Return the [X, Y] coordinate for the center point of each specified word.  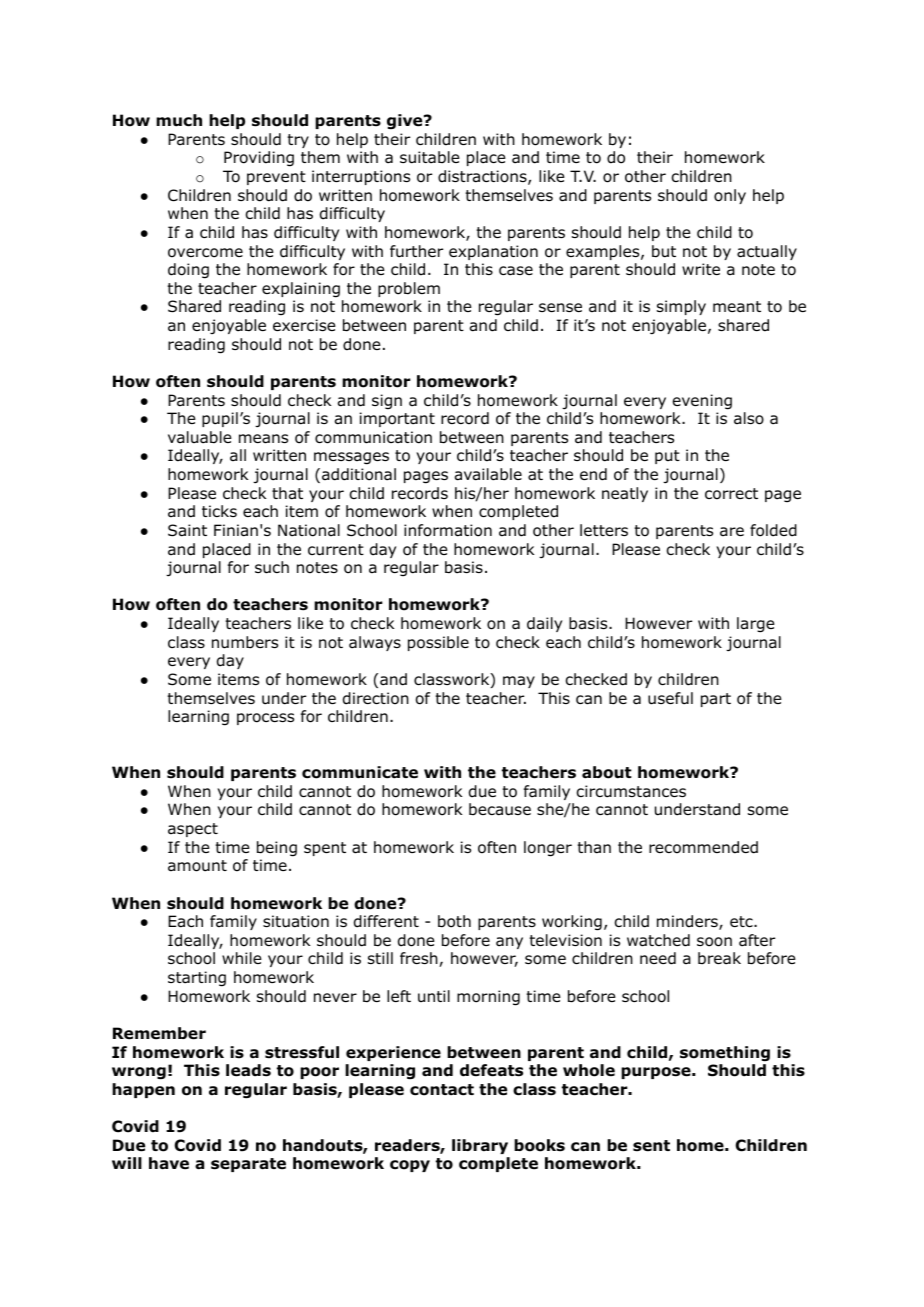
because [500, 809]
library [480, 1146]
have [169, 1163]
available [488, 474]
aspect [193, 830]
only [730, 196]
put [667, 457]
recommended [703, 847]
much [179, 120]
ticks [219, 511]
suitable [430, 157]
